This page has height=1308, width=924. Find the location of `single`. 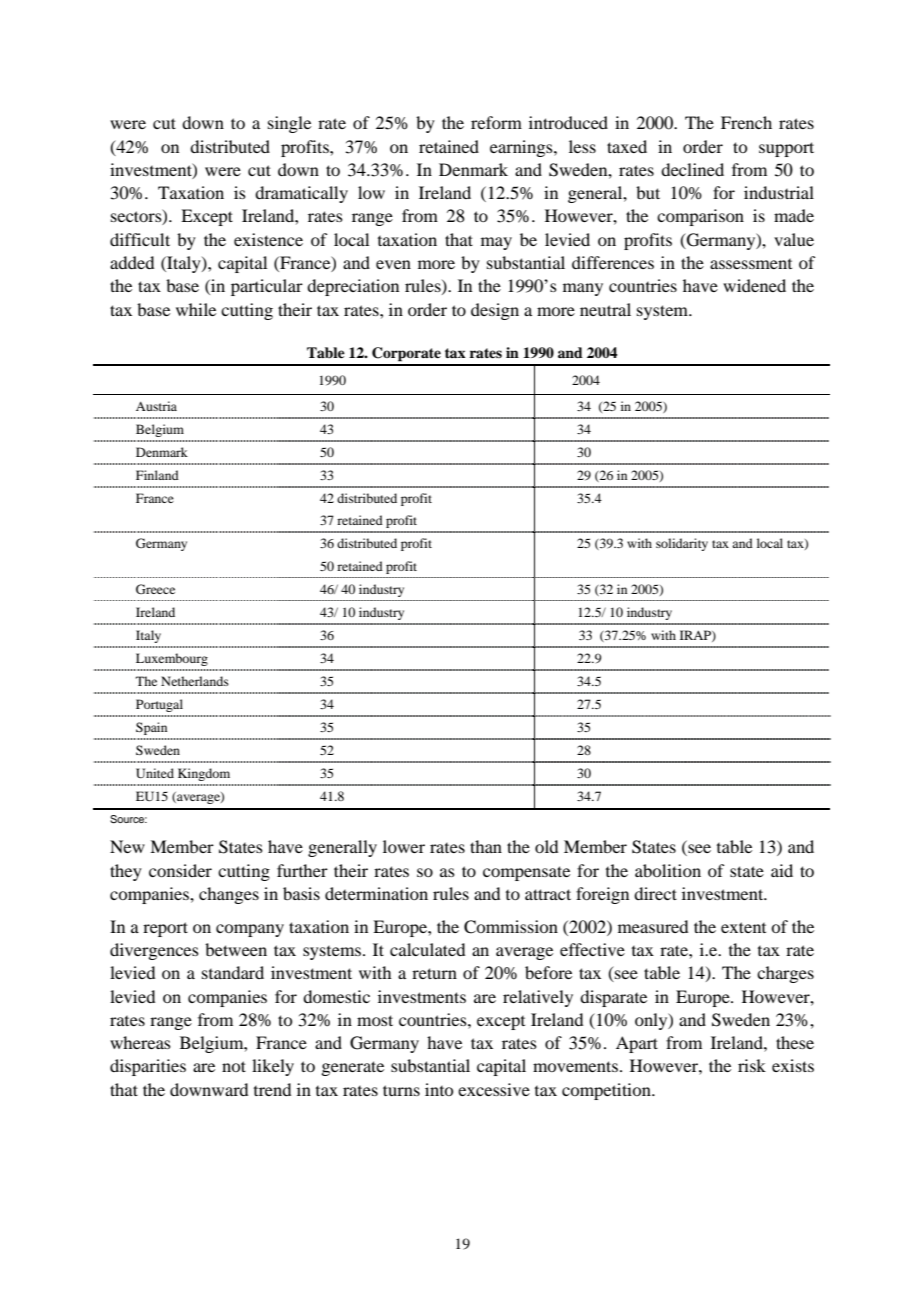

single is located at coordinates (289, 124).
